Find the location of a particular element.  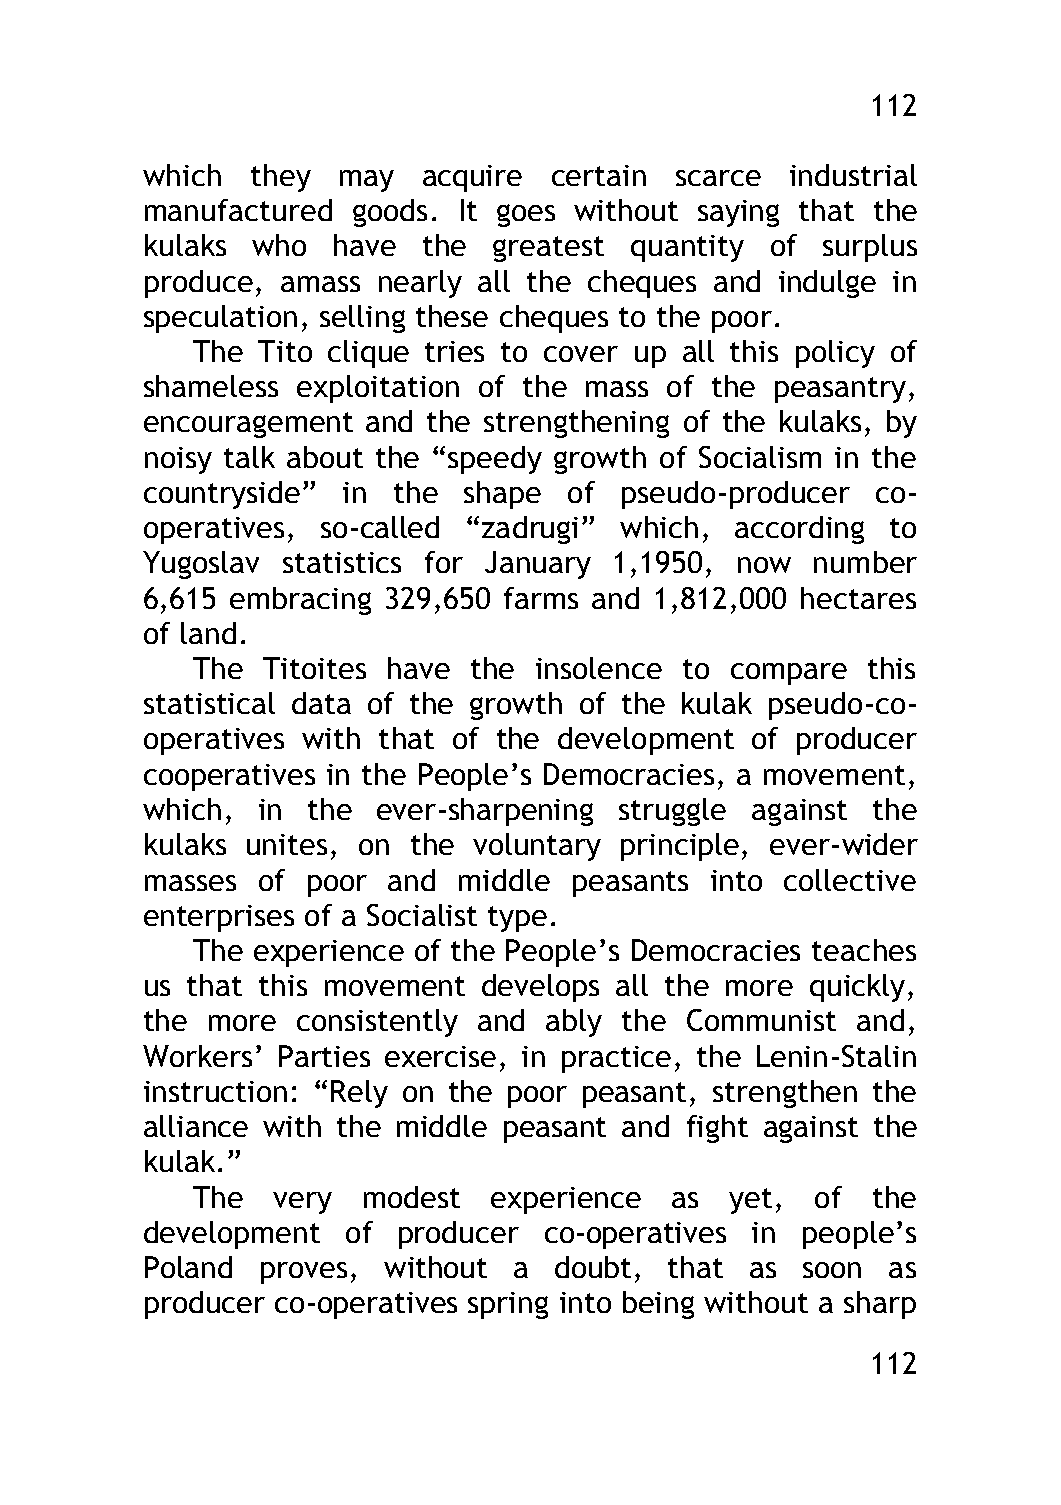

proves is located at coordinates (304, 1273).
